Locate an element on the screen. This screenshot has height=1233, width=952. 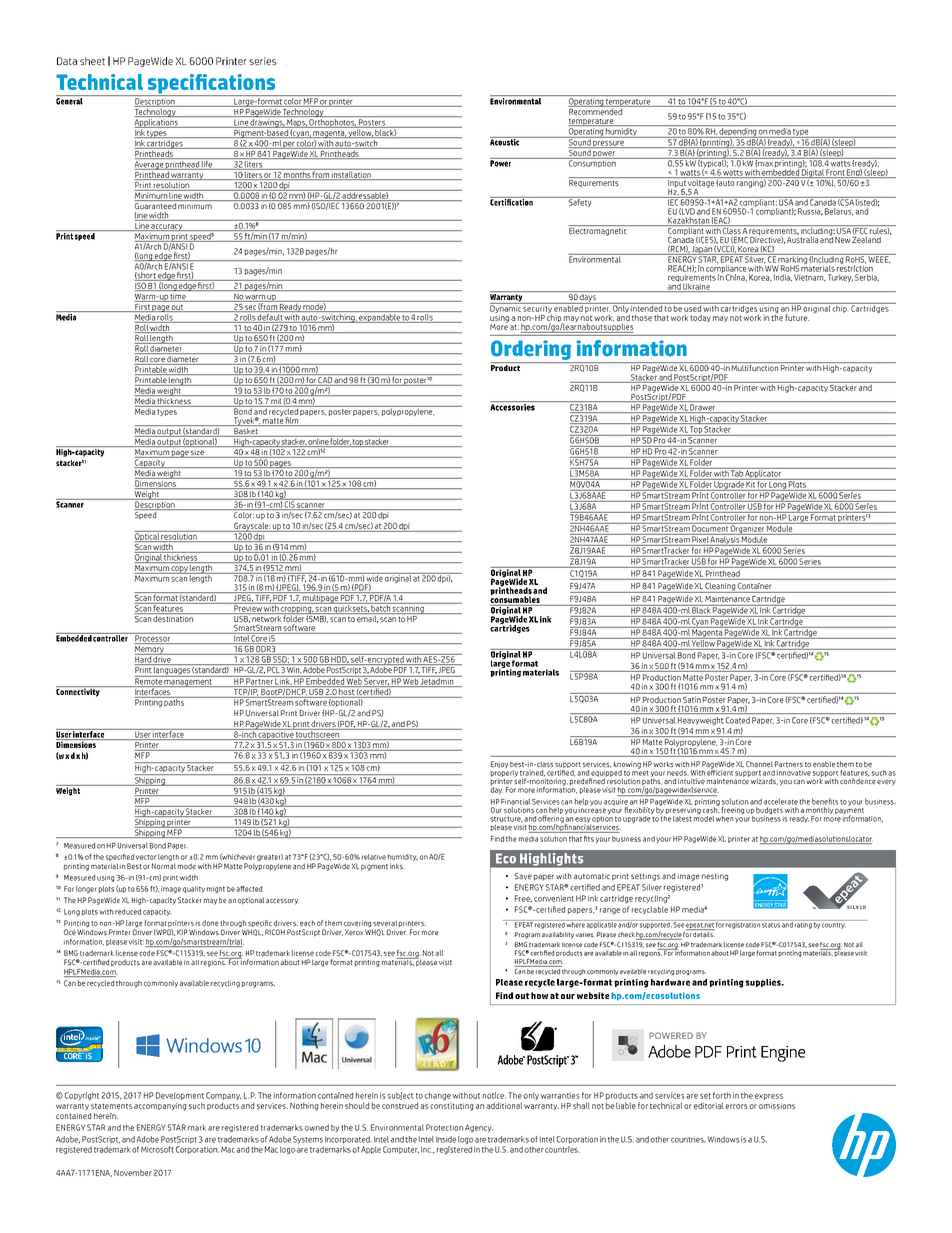
Enjoy is located at coordinates (499, 764).
